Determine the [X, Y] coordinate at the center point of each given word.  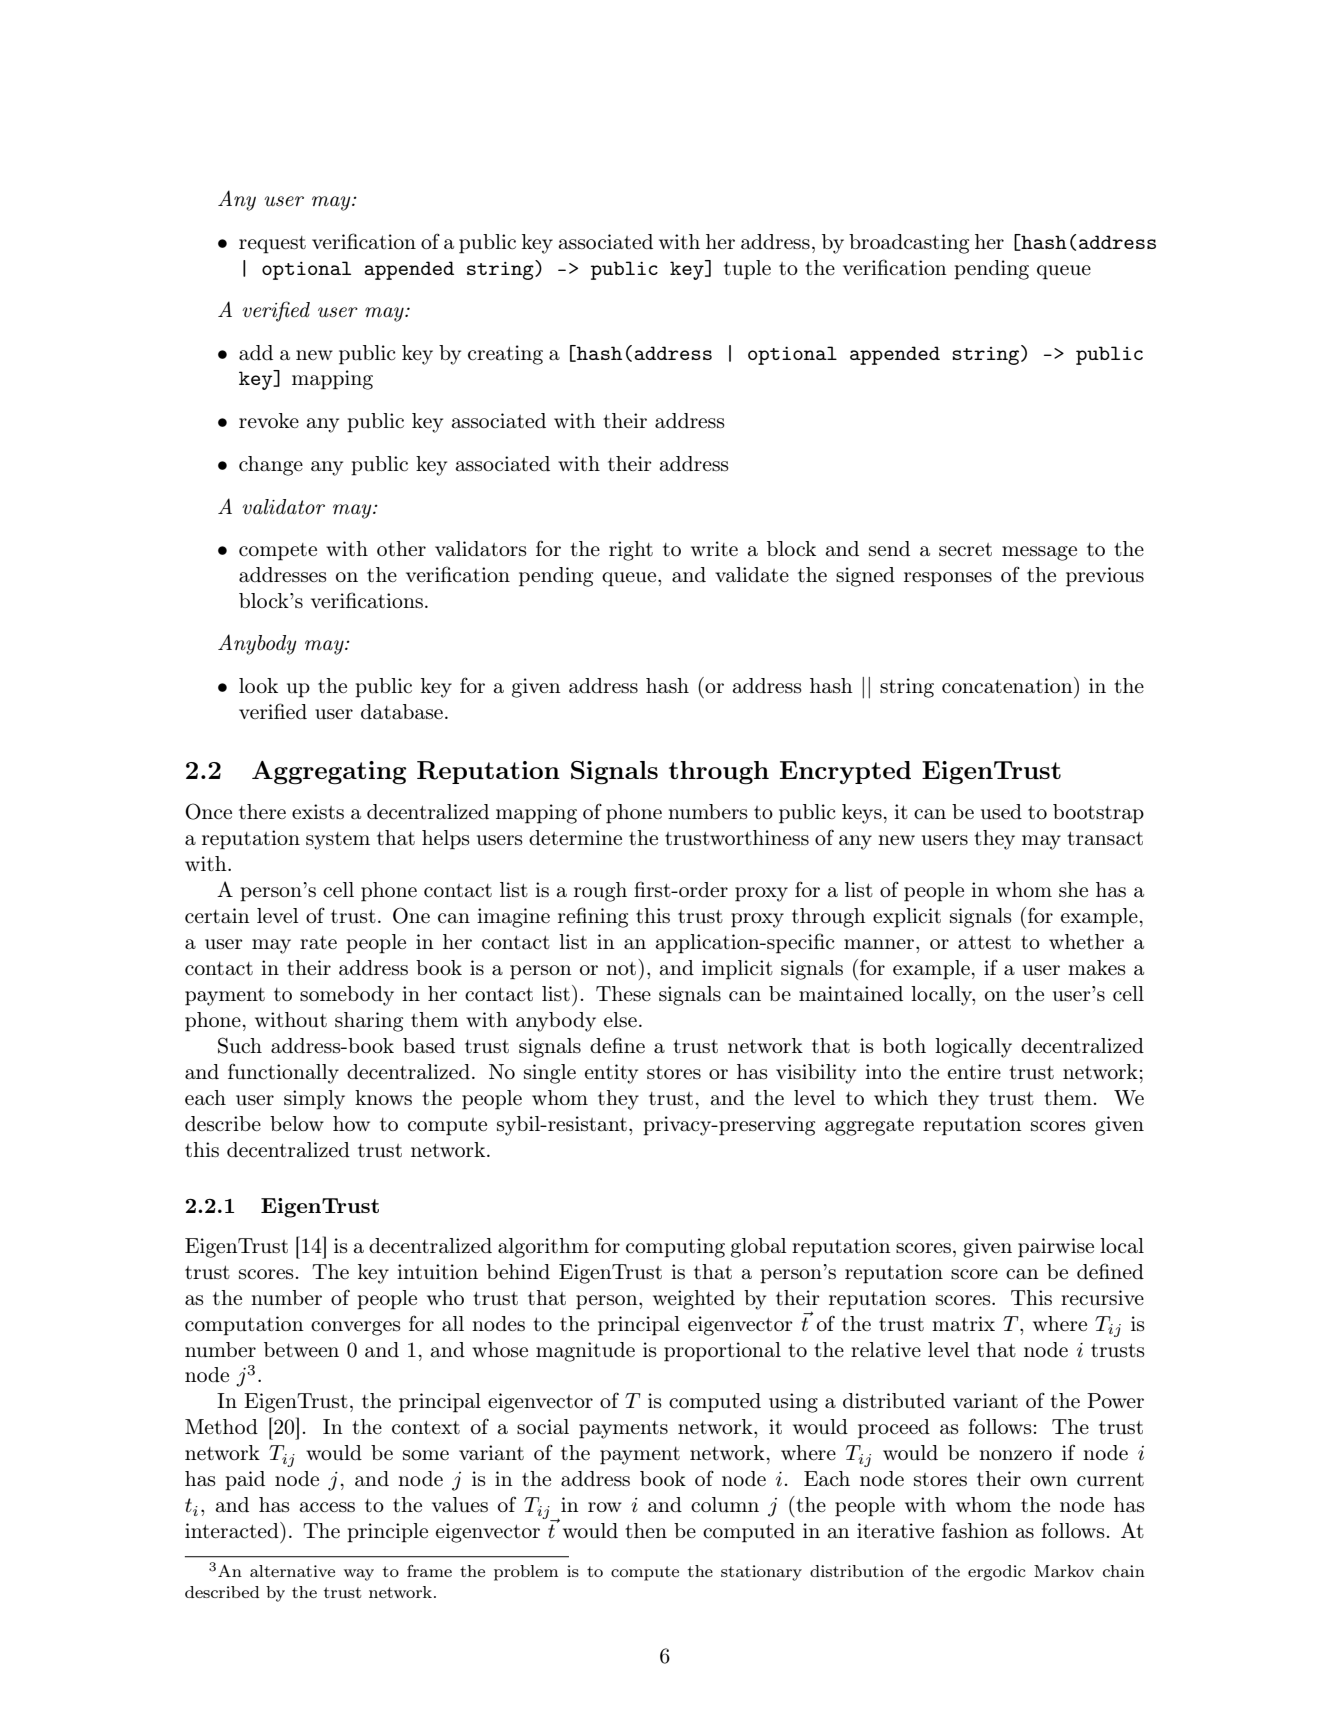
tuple [747, 270]
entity [611, 1074]
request [272, 245]
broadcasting [909, 244]
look [258, 686]
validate [752, 575]
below [297, 1123]
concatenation [1008, 685]
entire [974, 1071]
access [327, 1507]
